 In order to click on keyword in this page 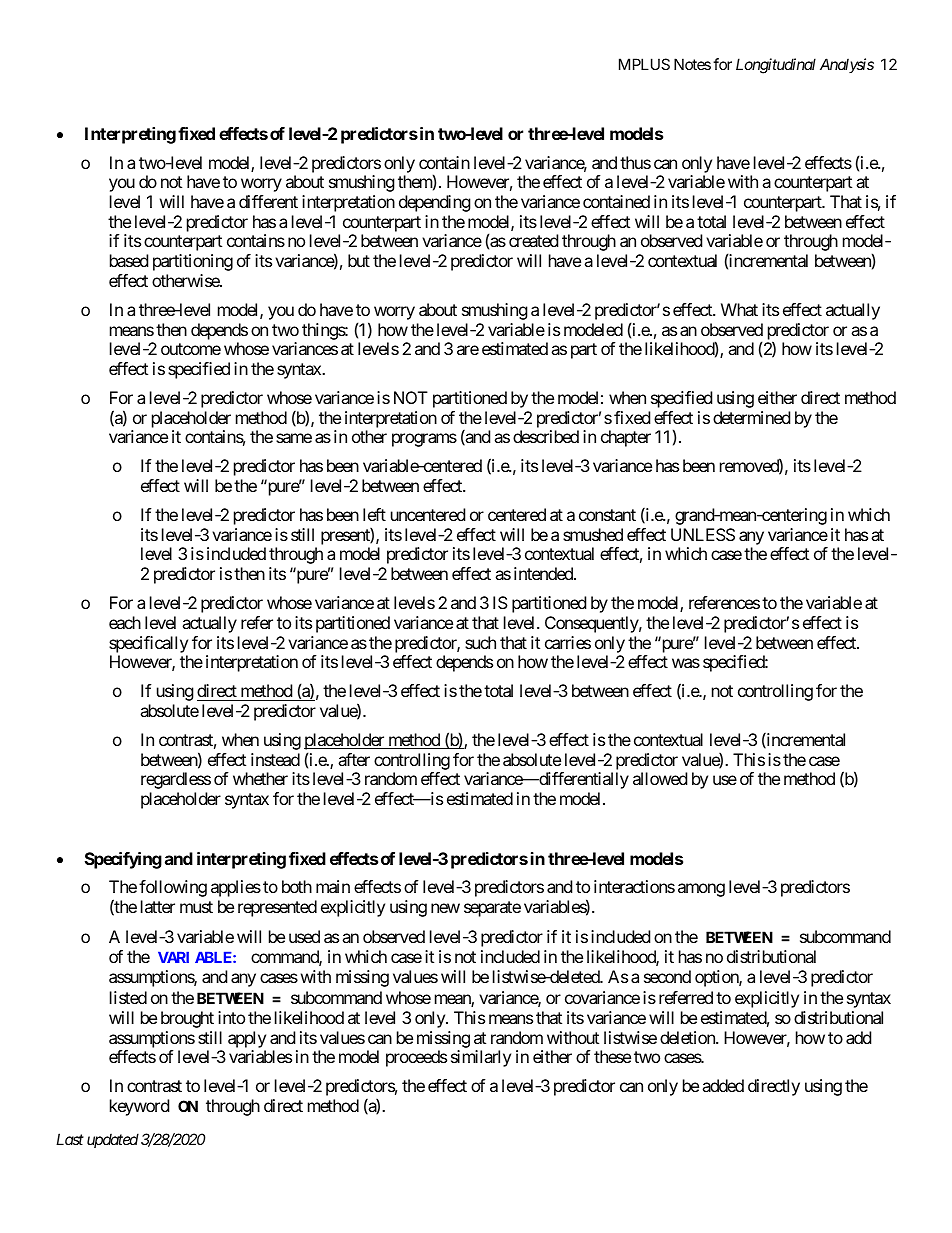, I will do `click(139, 1107)`.
